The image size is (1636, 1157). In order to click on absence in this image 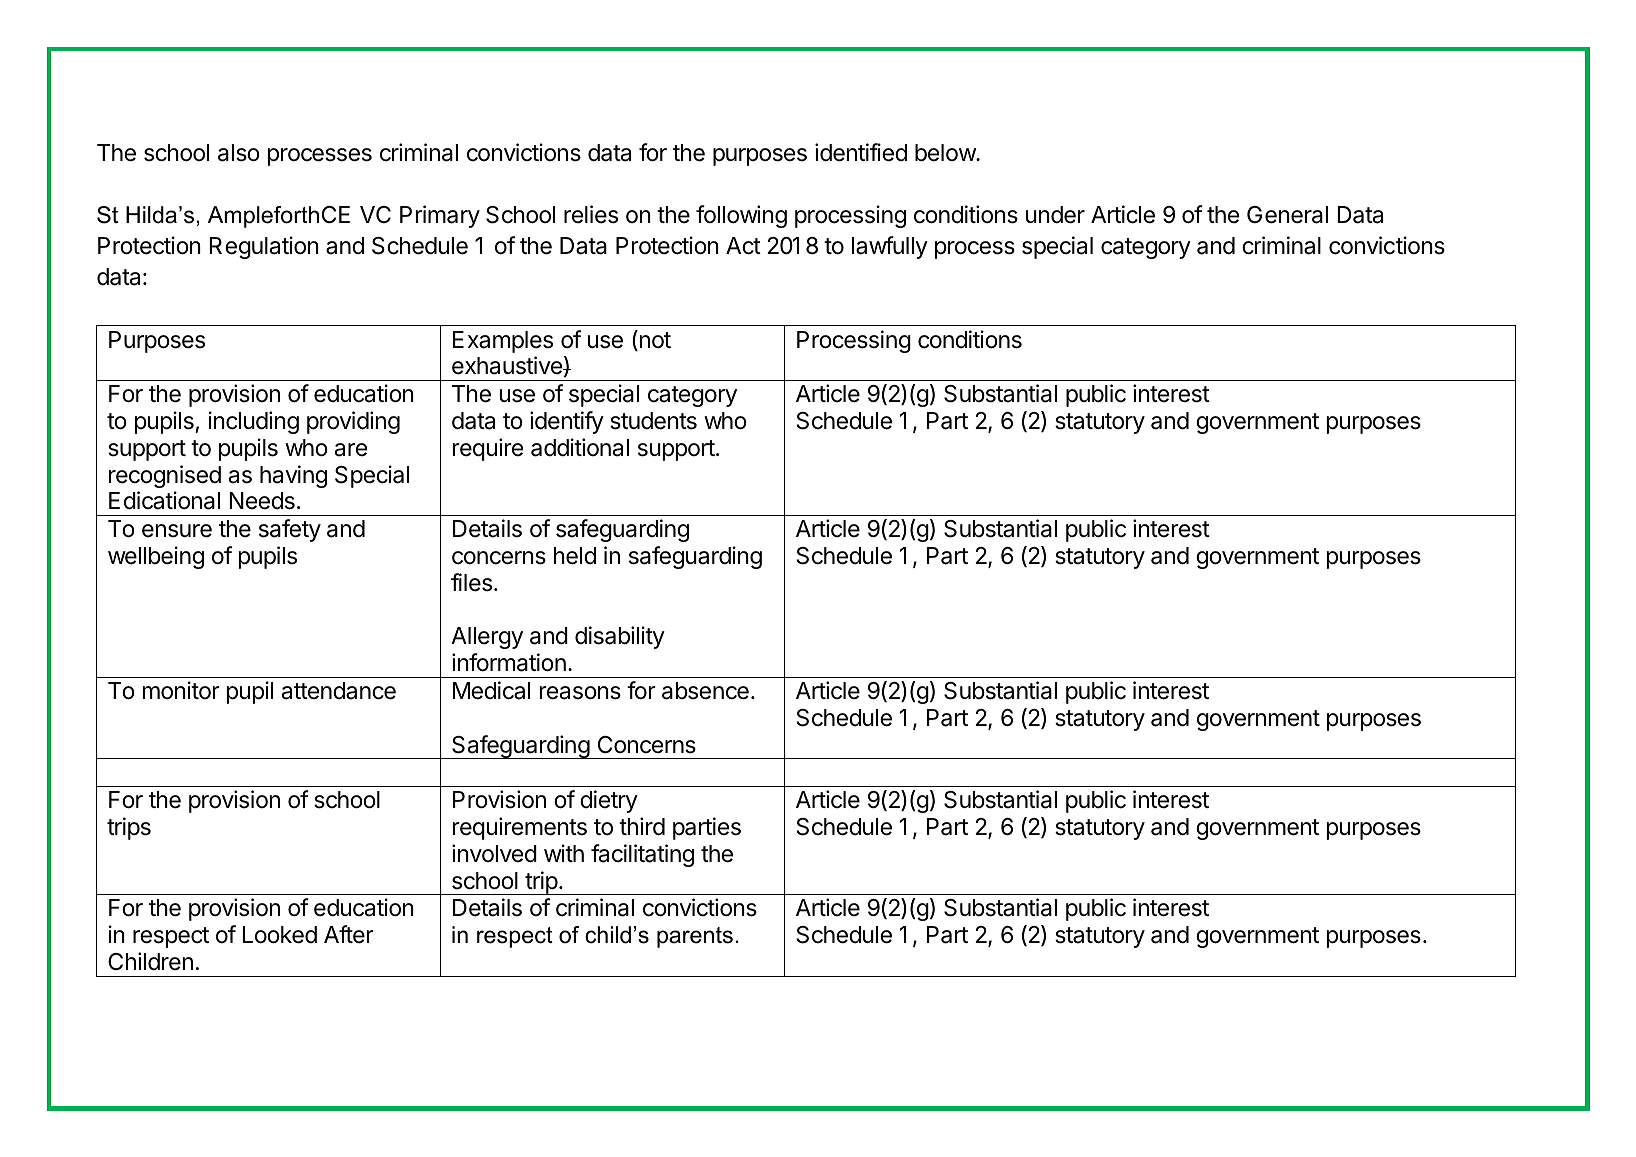, I will do `click(705, 691)`.
